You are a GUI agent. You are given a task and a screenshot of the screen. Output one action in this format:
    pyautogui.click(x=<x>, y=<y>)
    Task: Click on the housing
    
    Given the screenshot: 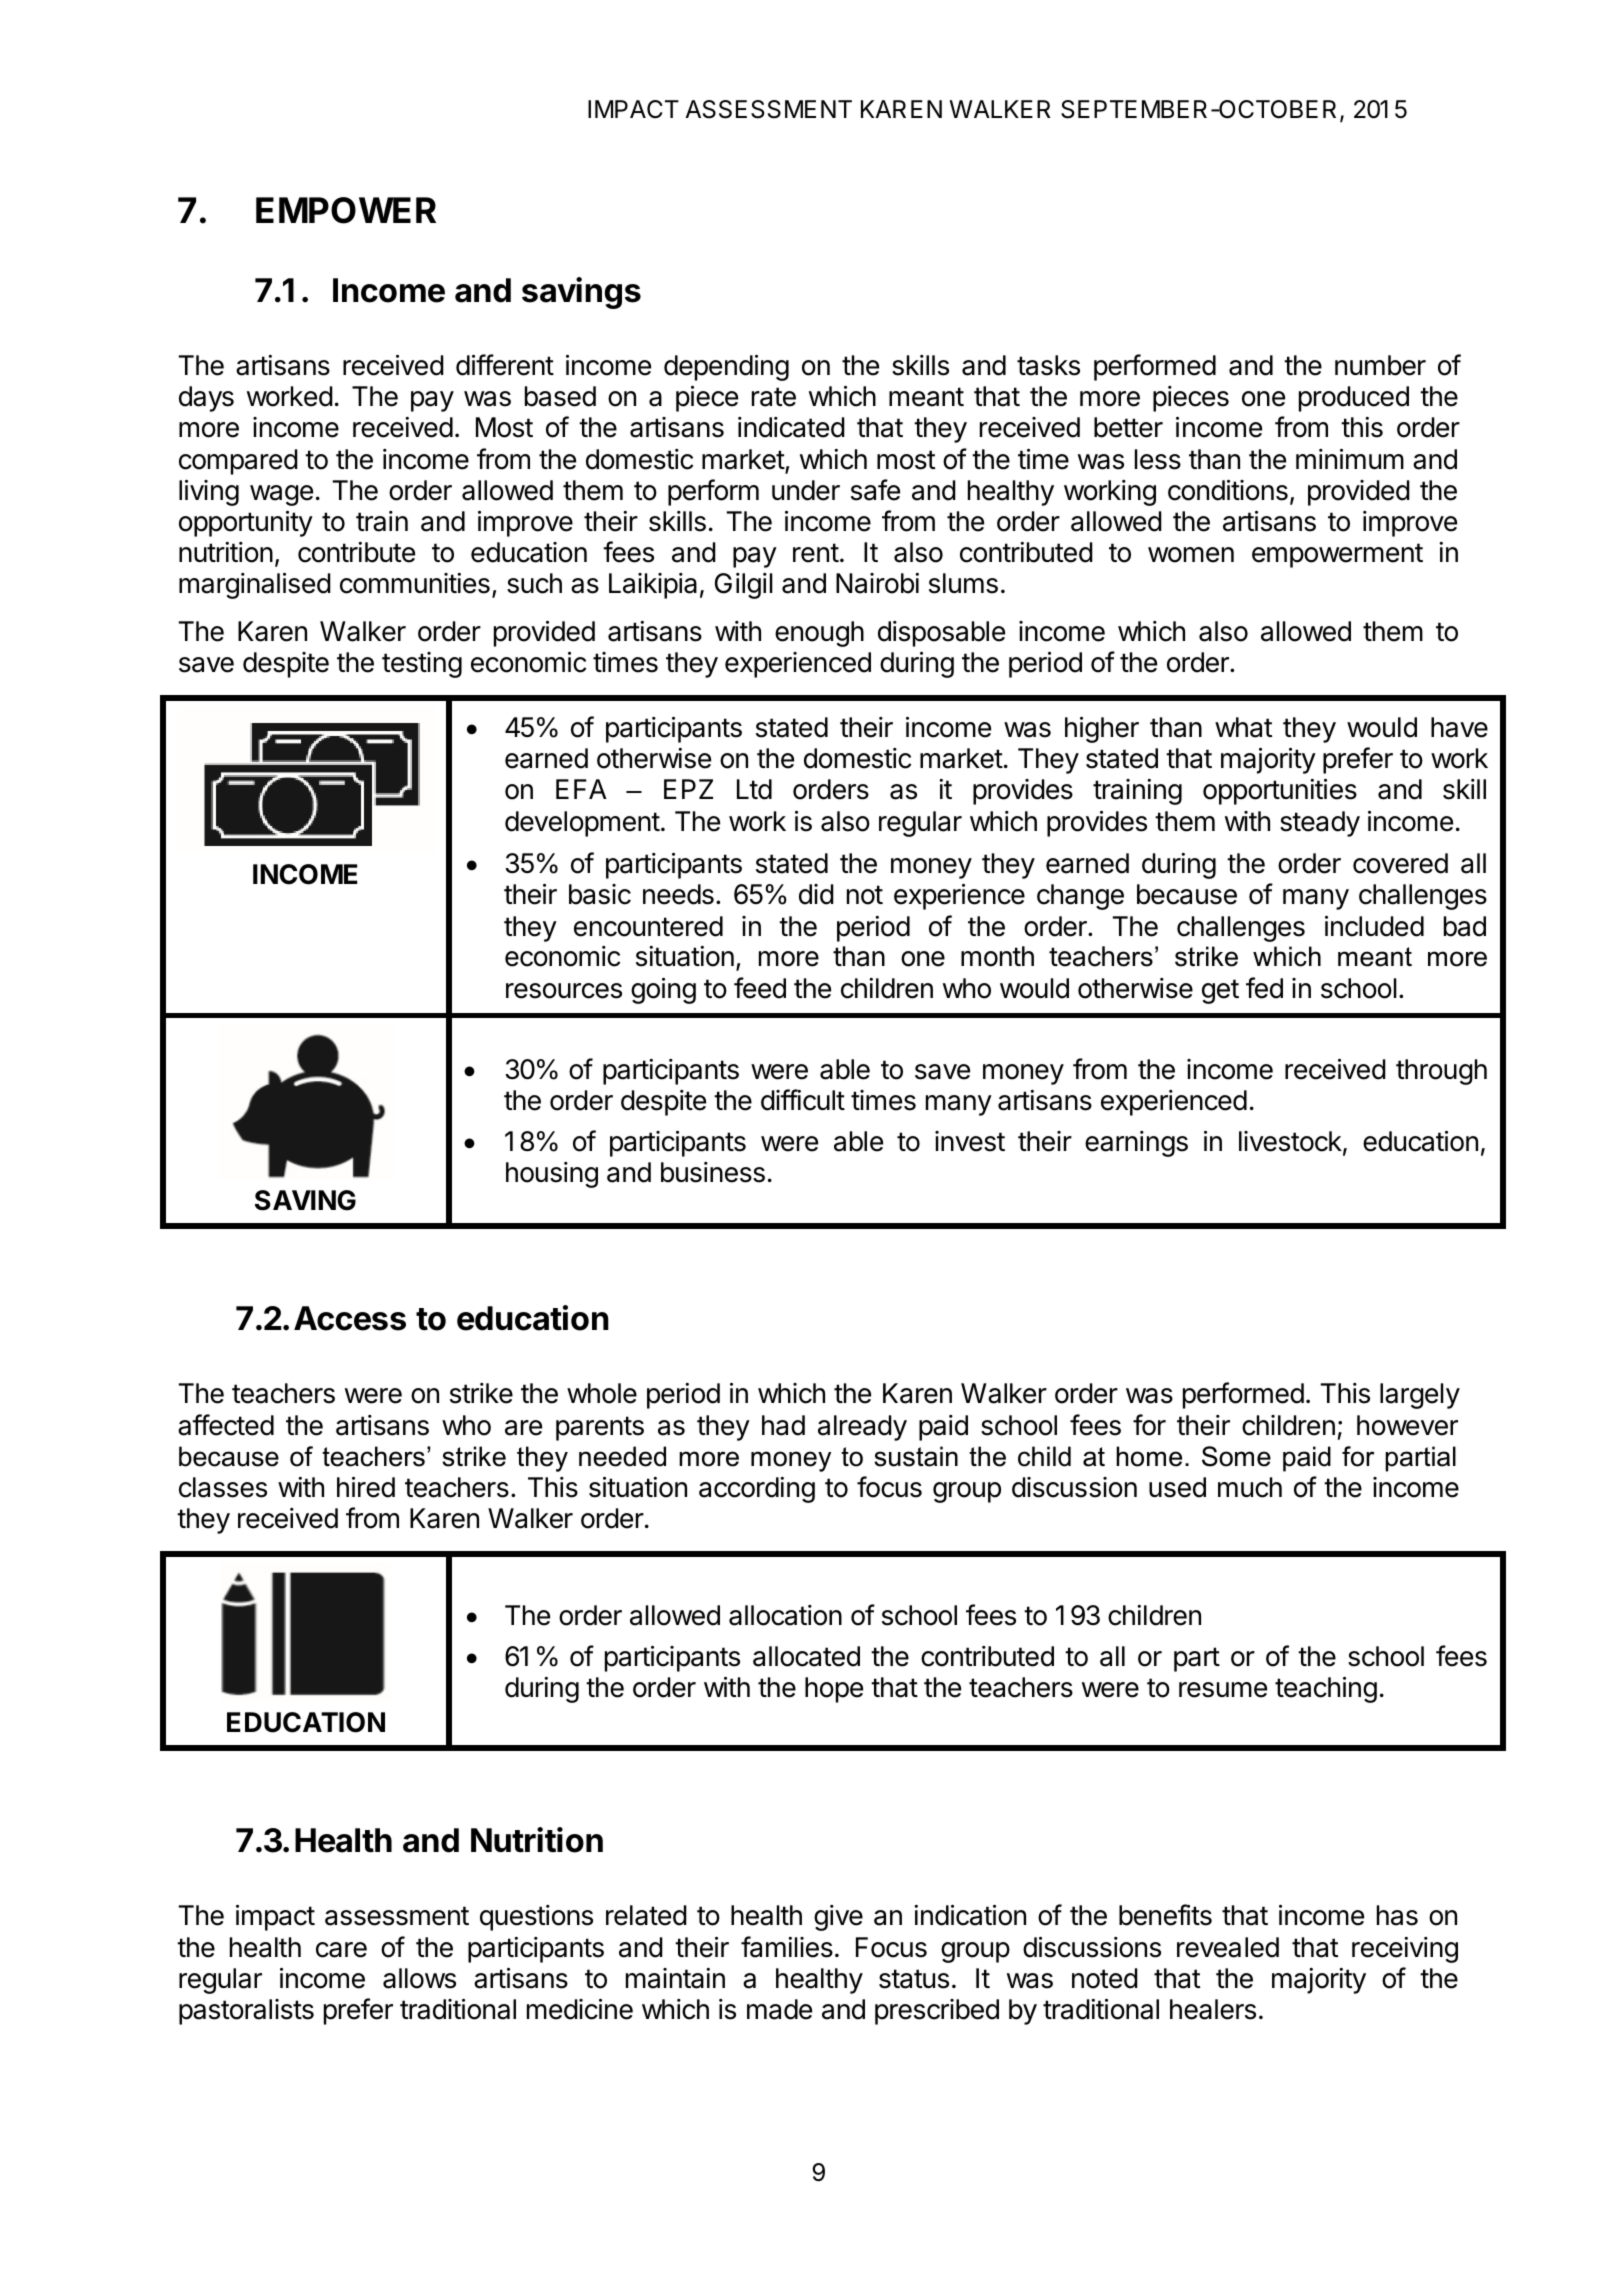 What is the action you would take?
    pyautogui.click(x=552, y=1175)
